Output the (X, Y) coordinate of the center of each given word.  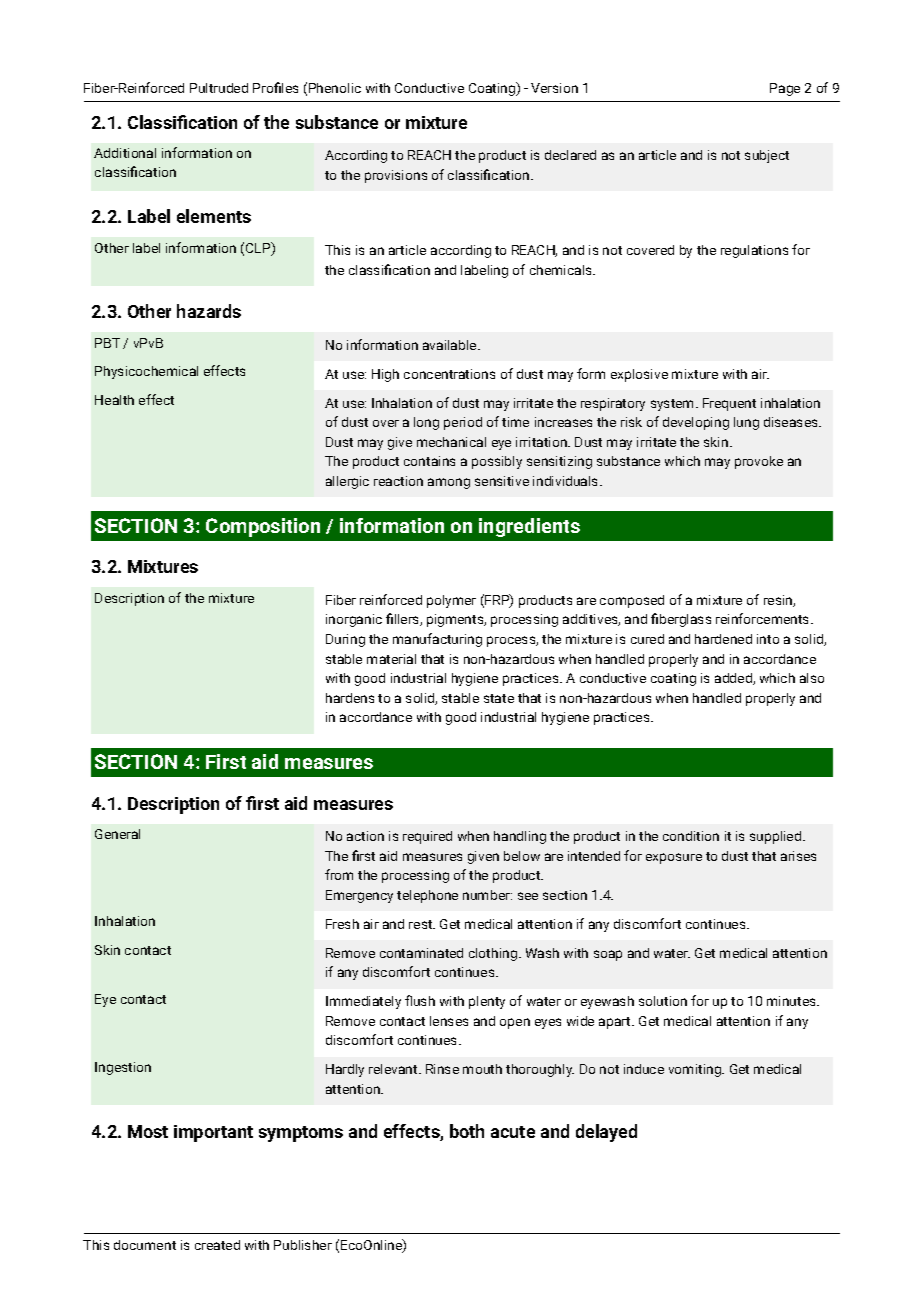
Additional (125, 153)
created (217, 1245)
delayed (606, 1133)
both (467, 1131)
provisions (396, 176)
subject (767, 156)
